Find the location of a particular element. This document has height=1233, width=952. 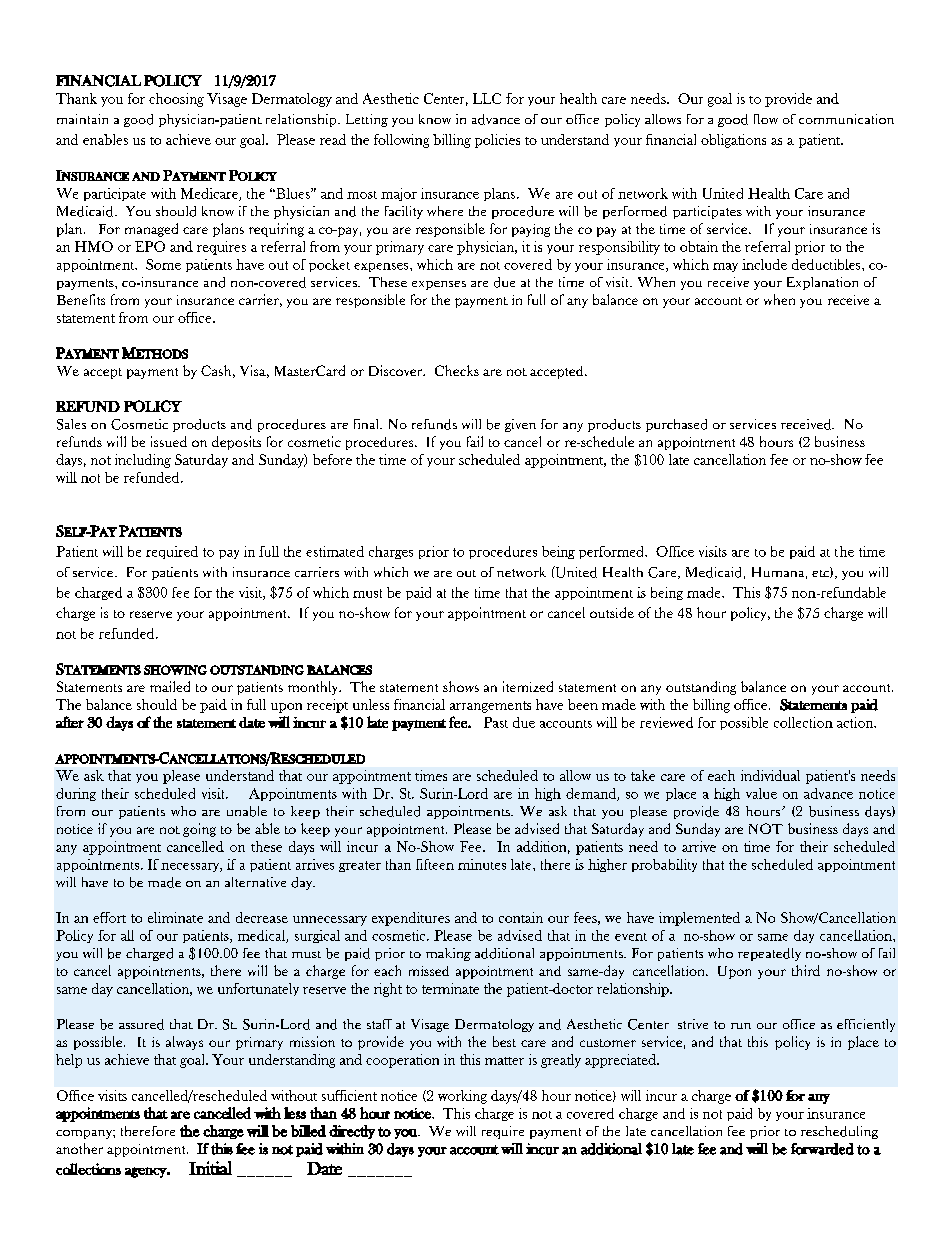

policies is located at coordinates (497, 141).
